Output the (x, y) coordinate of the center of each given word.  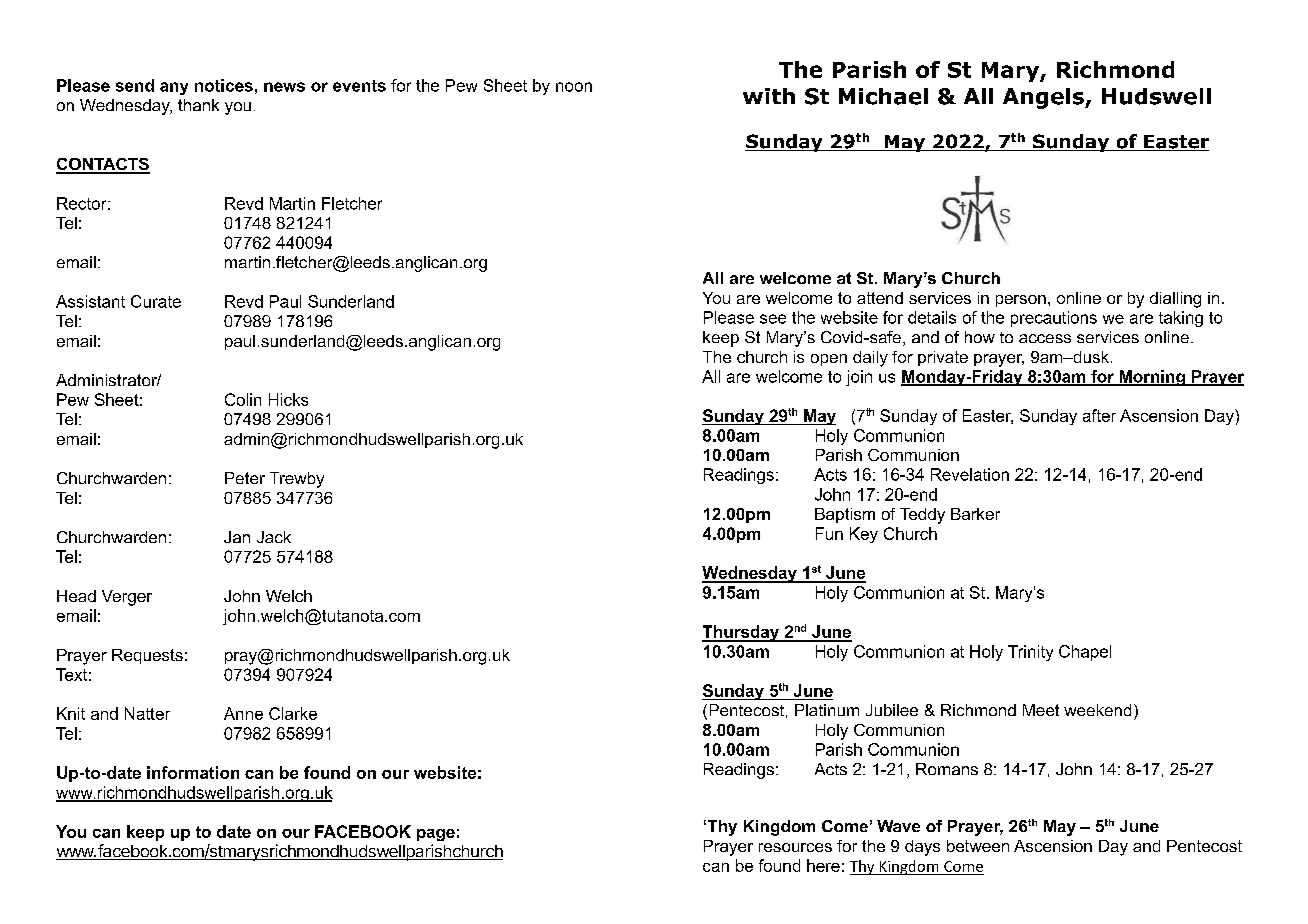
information (193, 772)
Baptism (845, 515)
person (1021, 301)
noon (574, 87)
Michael (883, 96)
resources (795, 847)
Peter (245, 478)
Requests (147, 656)
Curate (156, 301)
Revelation (970, 474)
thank (198, 105)
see (773, 319)
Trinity (1030, 653)
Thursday (742, 633)
